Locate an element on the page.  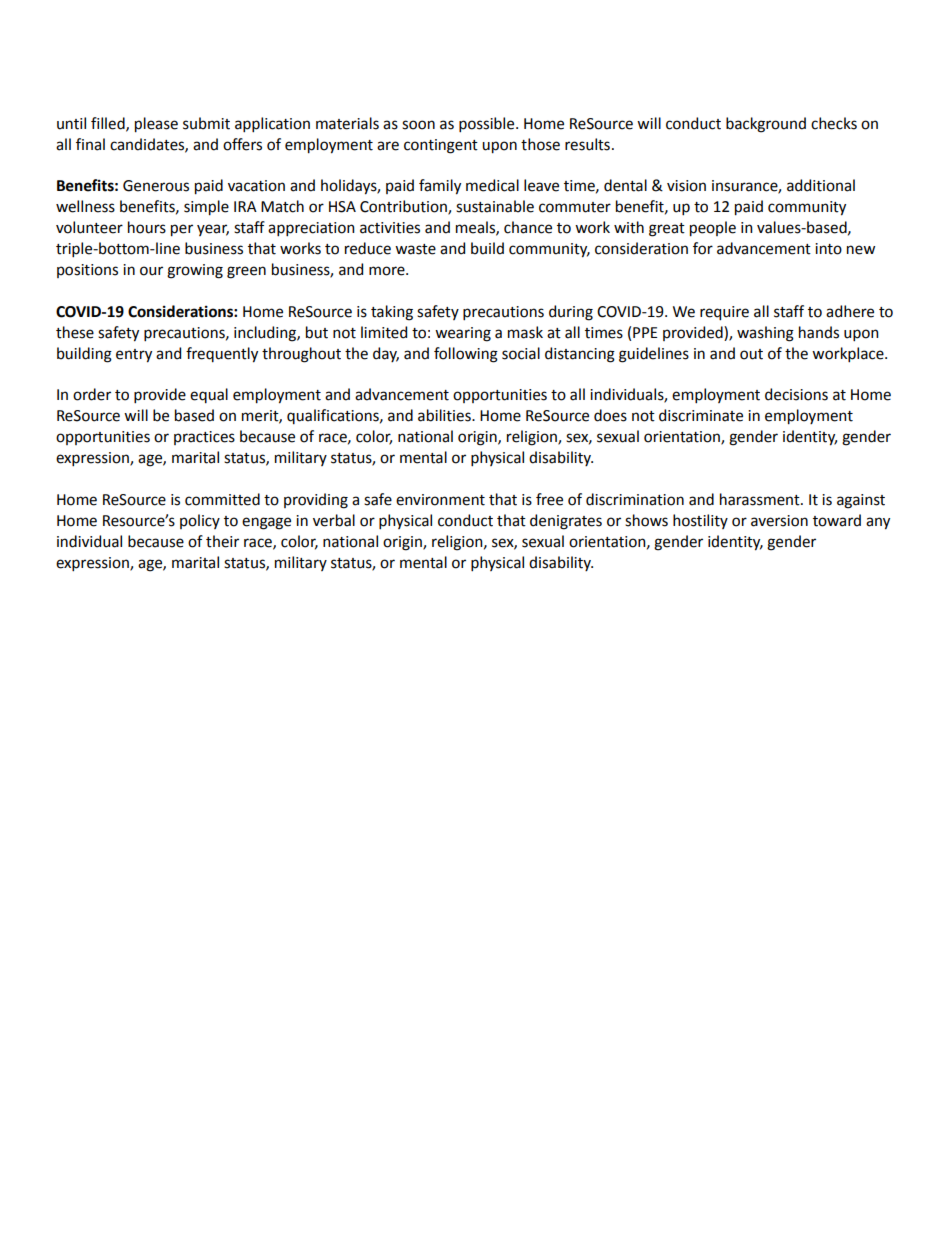
please is located at coordinates (156, 125).
